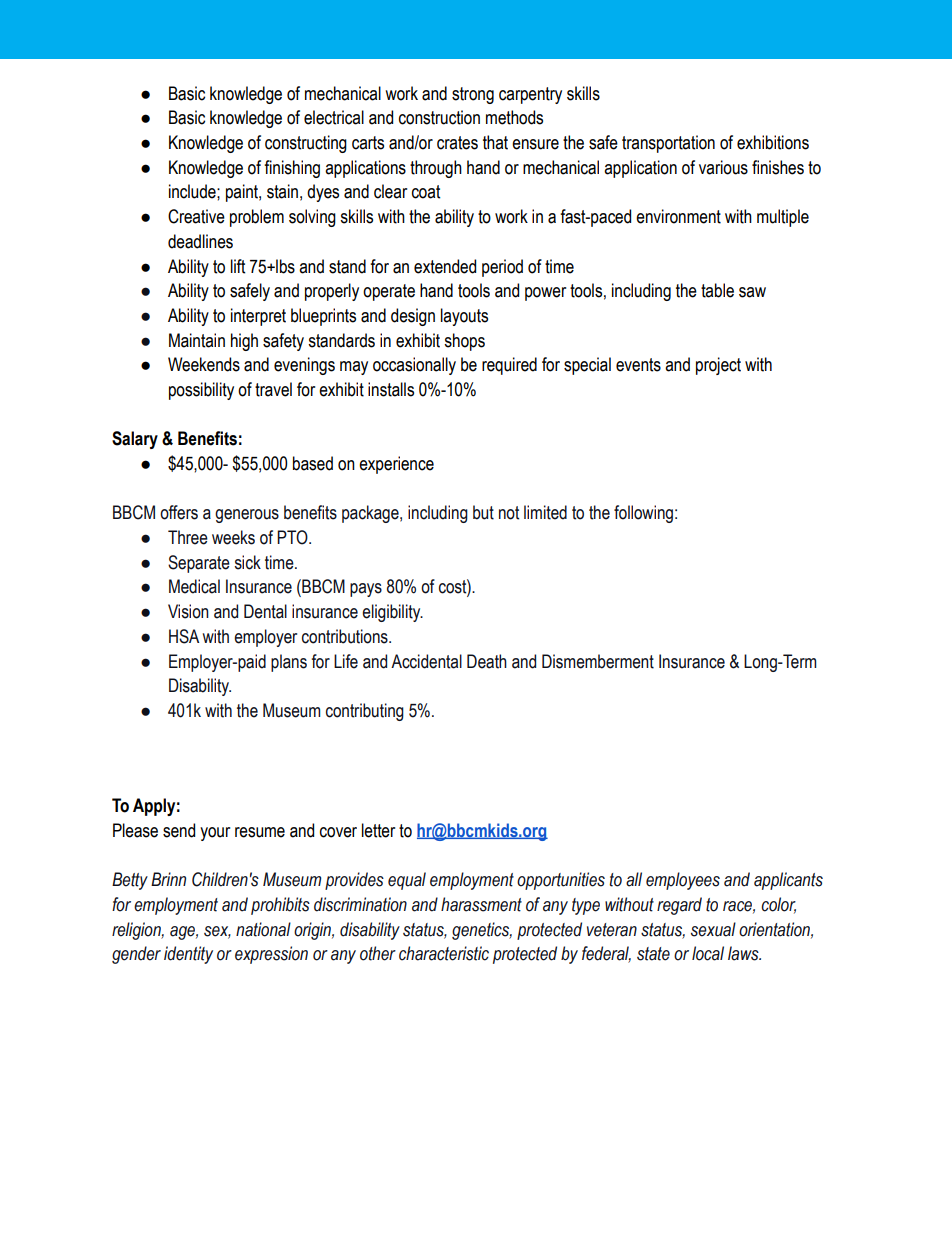 Image resolution: width=952 pixels, height=1233 pixels. I want to click on constructing, so click(306, 144).
